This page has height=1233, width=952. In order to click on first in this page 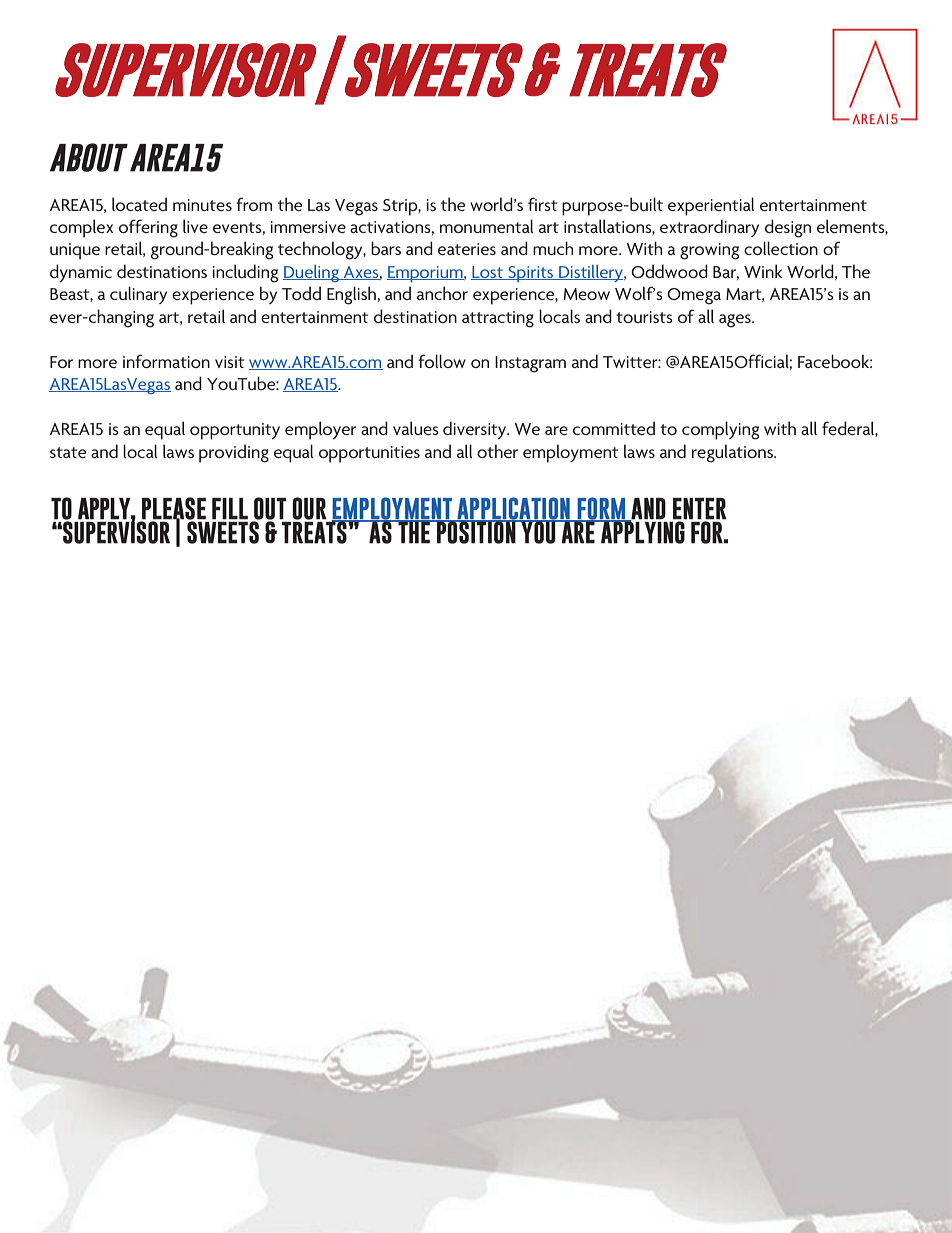, I will do `click(542, 204)`.
